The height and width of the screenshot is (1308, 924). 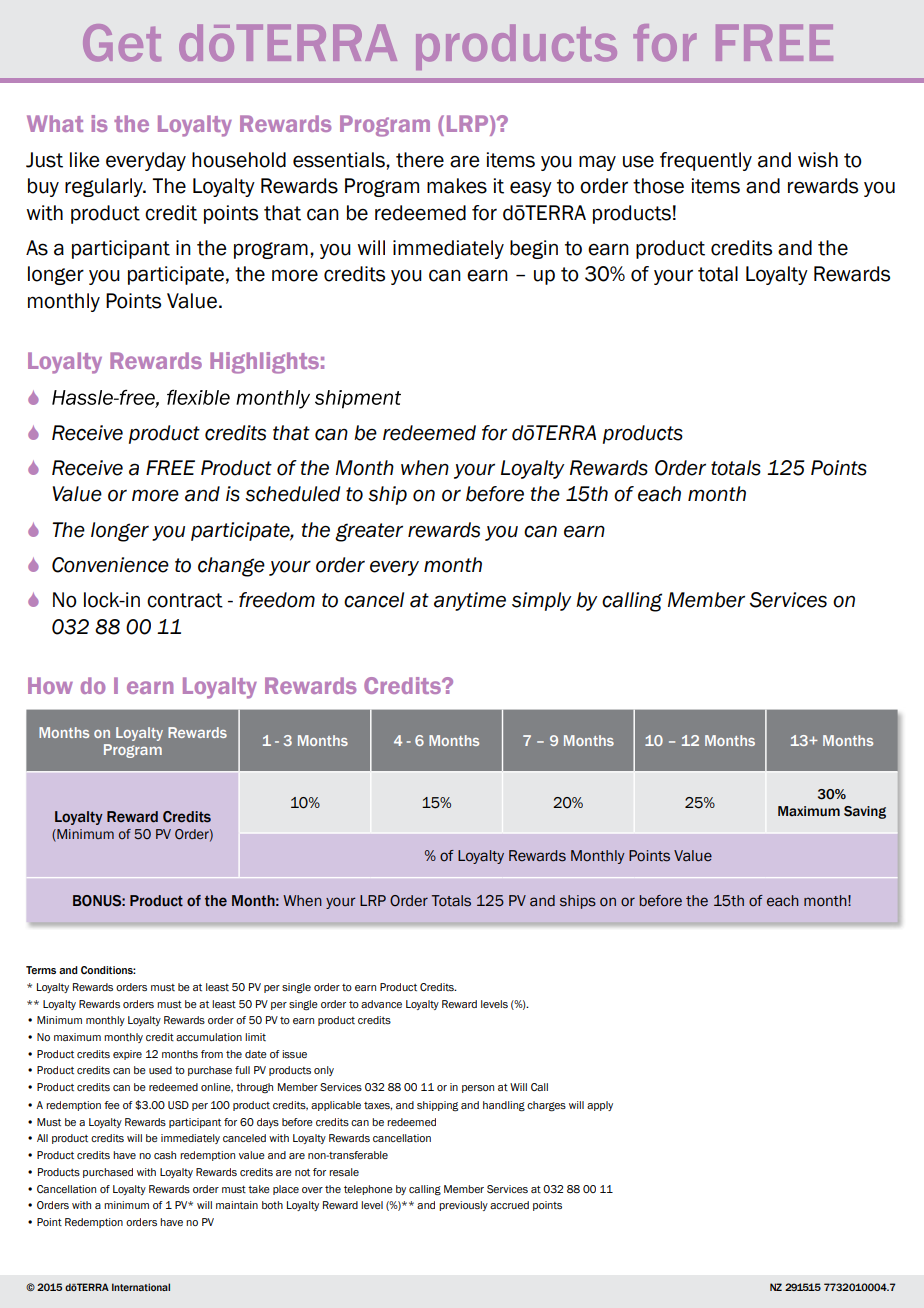 What do you see at coordinates (141, 1287) in the screenshot?
I see `International` at bounding box center [141, 1287].
